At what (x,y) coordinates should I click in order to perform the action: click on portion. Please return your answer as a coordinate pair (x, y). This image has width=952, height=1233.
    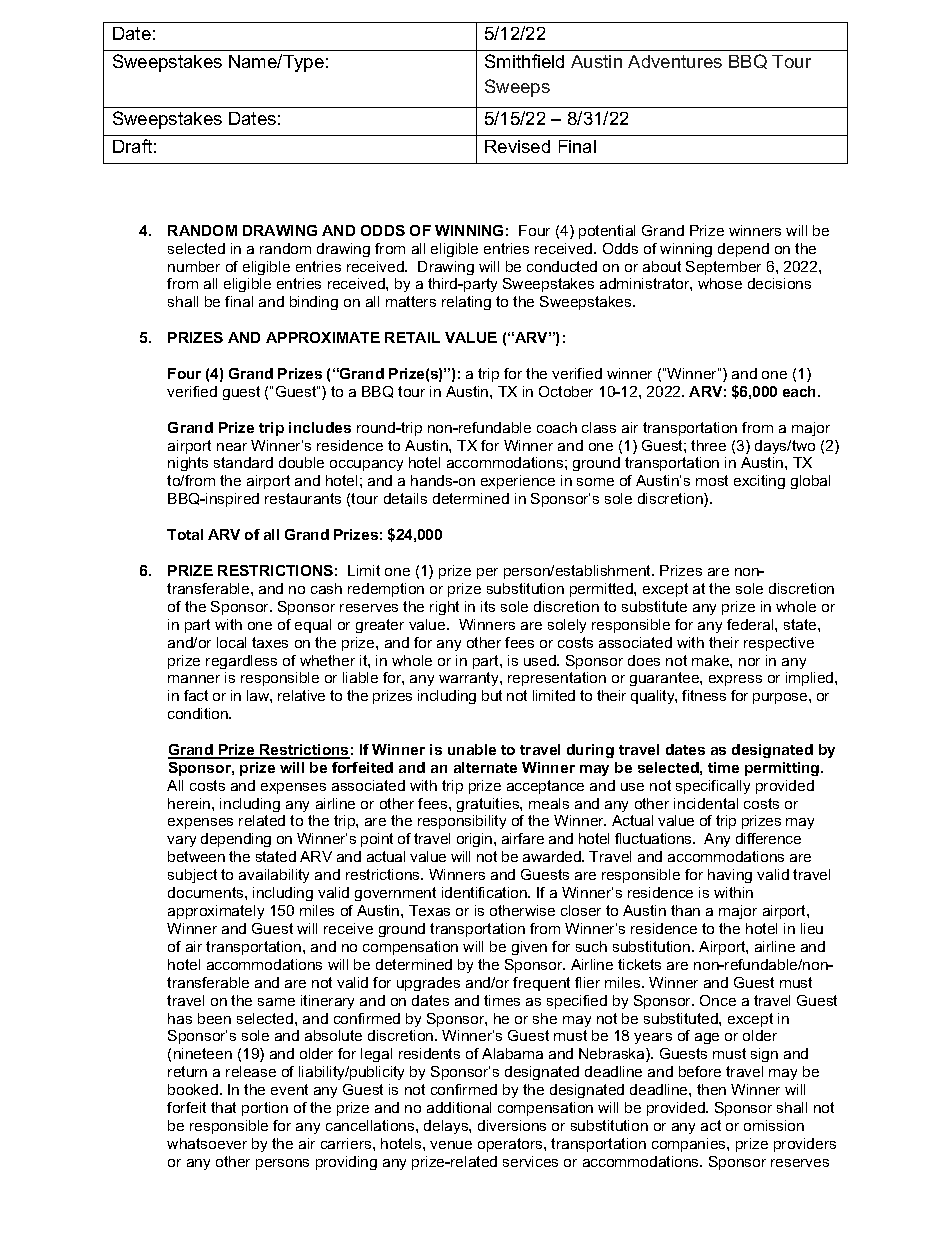
    Looking at the image, I should click on (265, 1109).
